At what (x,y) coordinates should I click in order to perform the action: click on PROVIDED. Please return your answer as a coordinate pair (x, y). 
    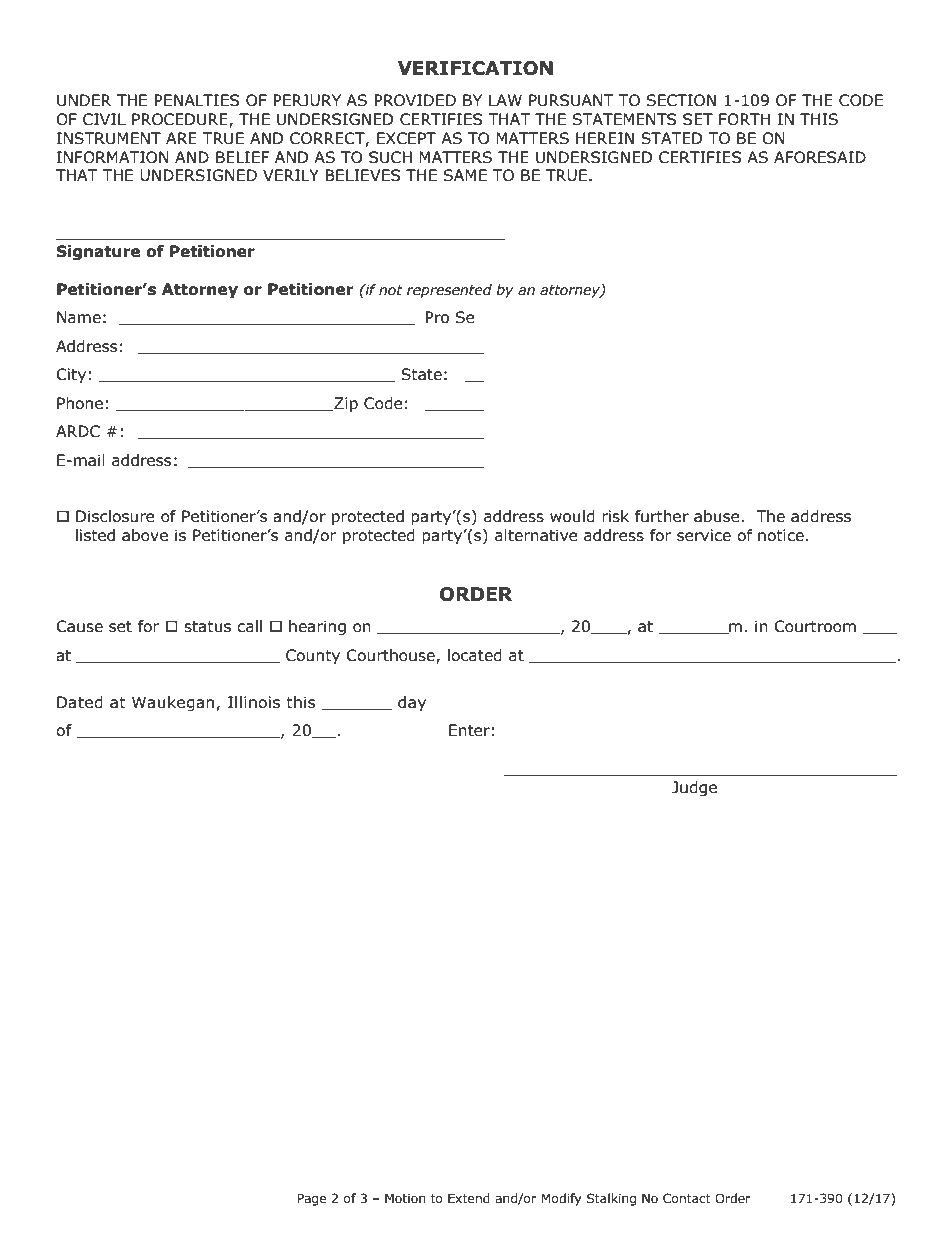
    Looking at the image, I should click on (415, 100).
